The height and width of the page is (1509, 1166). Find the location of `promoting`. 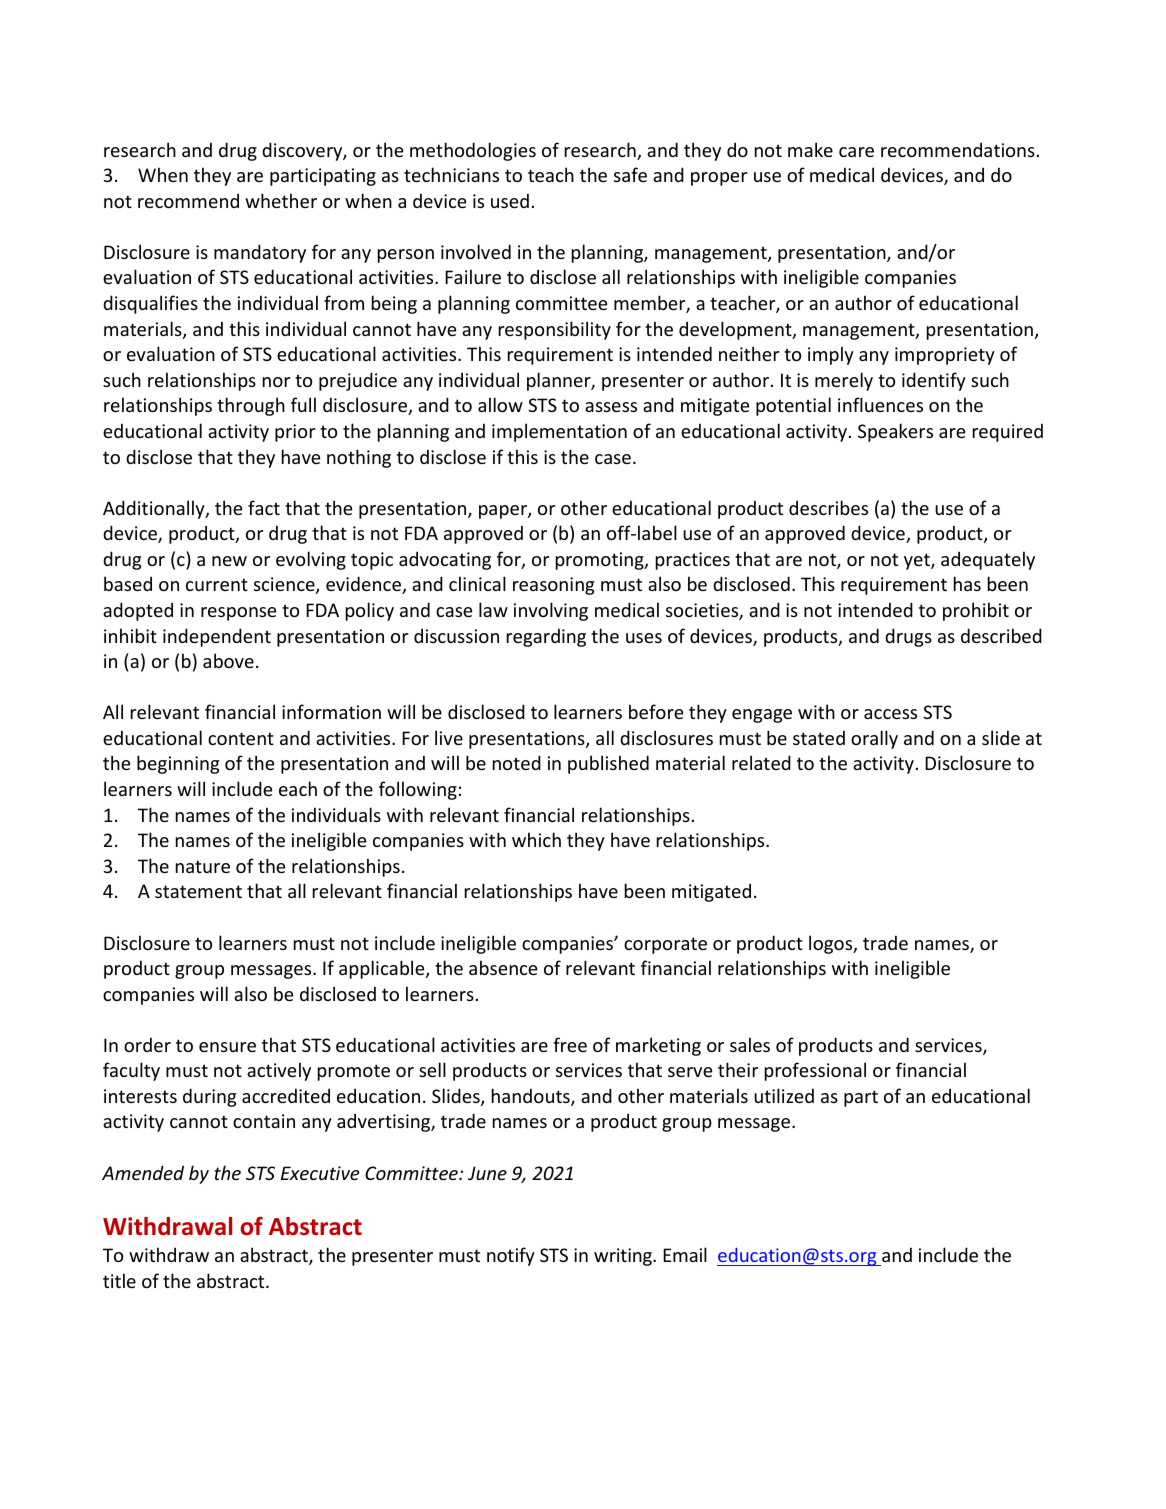

promoting is located at coordinates (601, 561).
